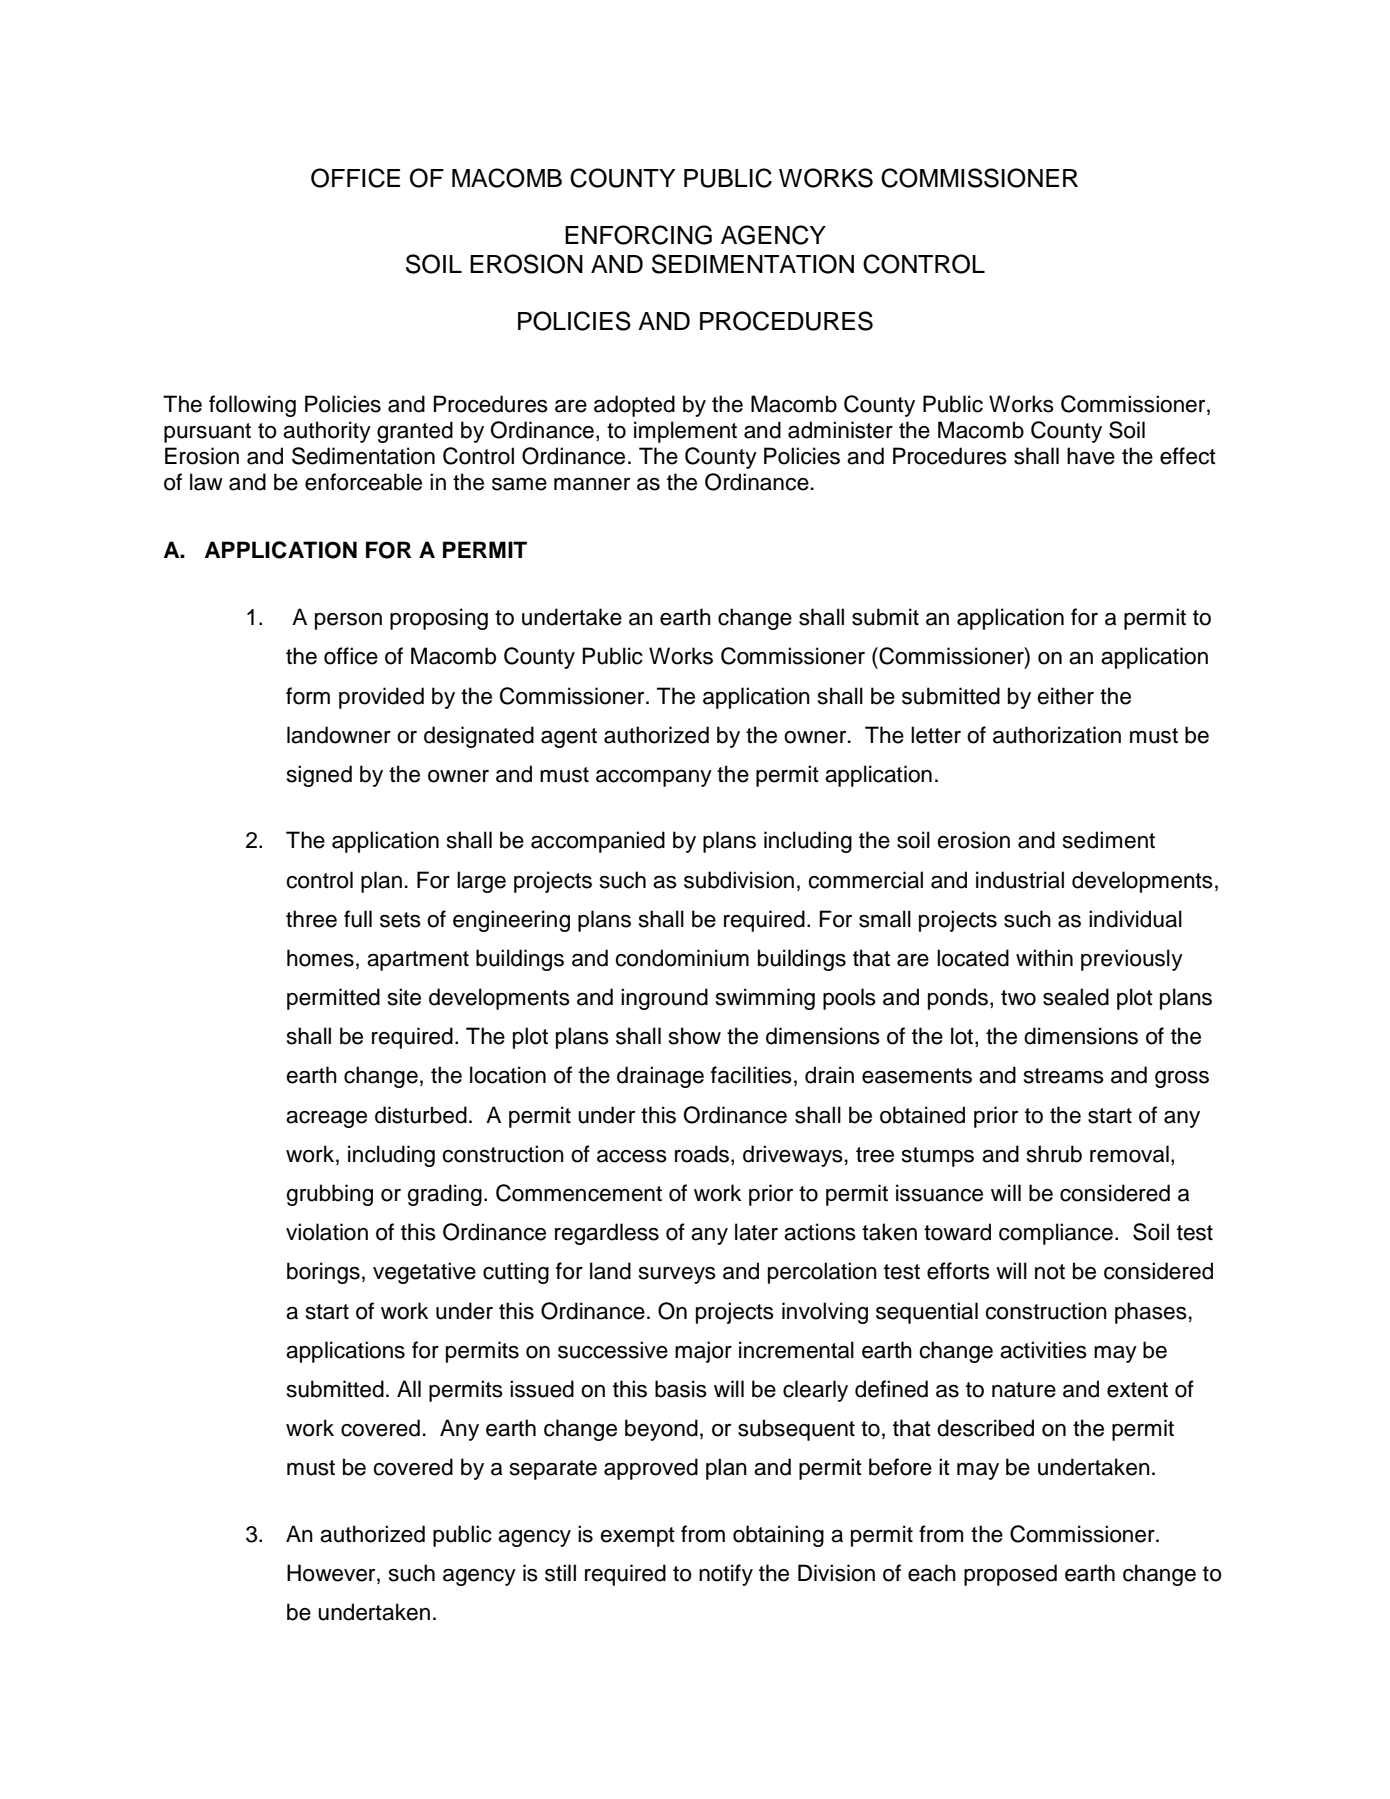 This screenshot has height=1799, width=1390. What do you see at coordinates (327, 1232) in the screenshot?
I see `violation` at bounding box center [327, 1232].
